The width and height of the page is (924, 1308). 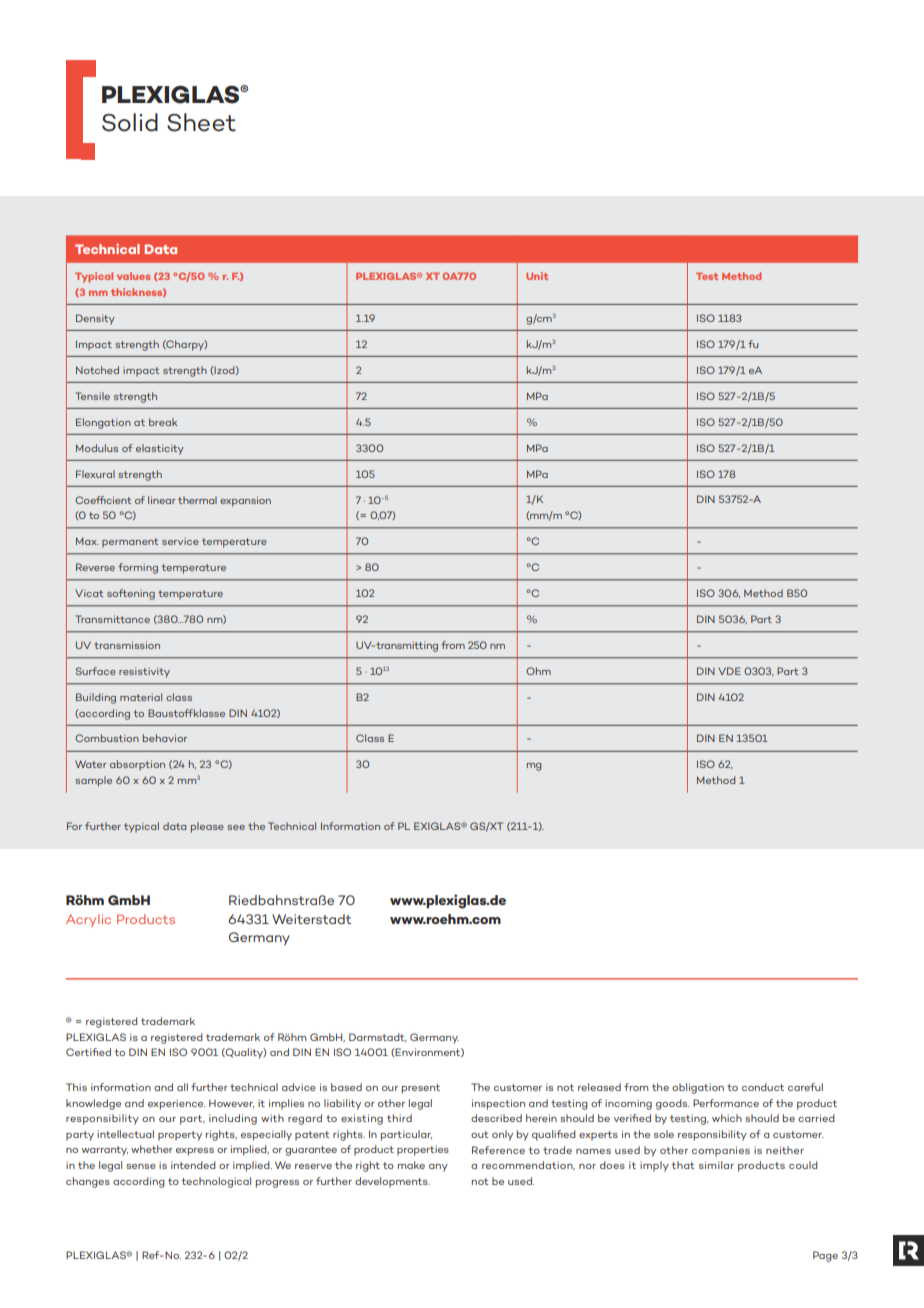 What do you see at coordinates (236, 827) in the page?
I see `see` at bounding box center [236, 827].
